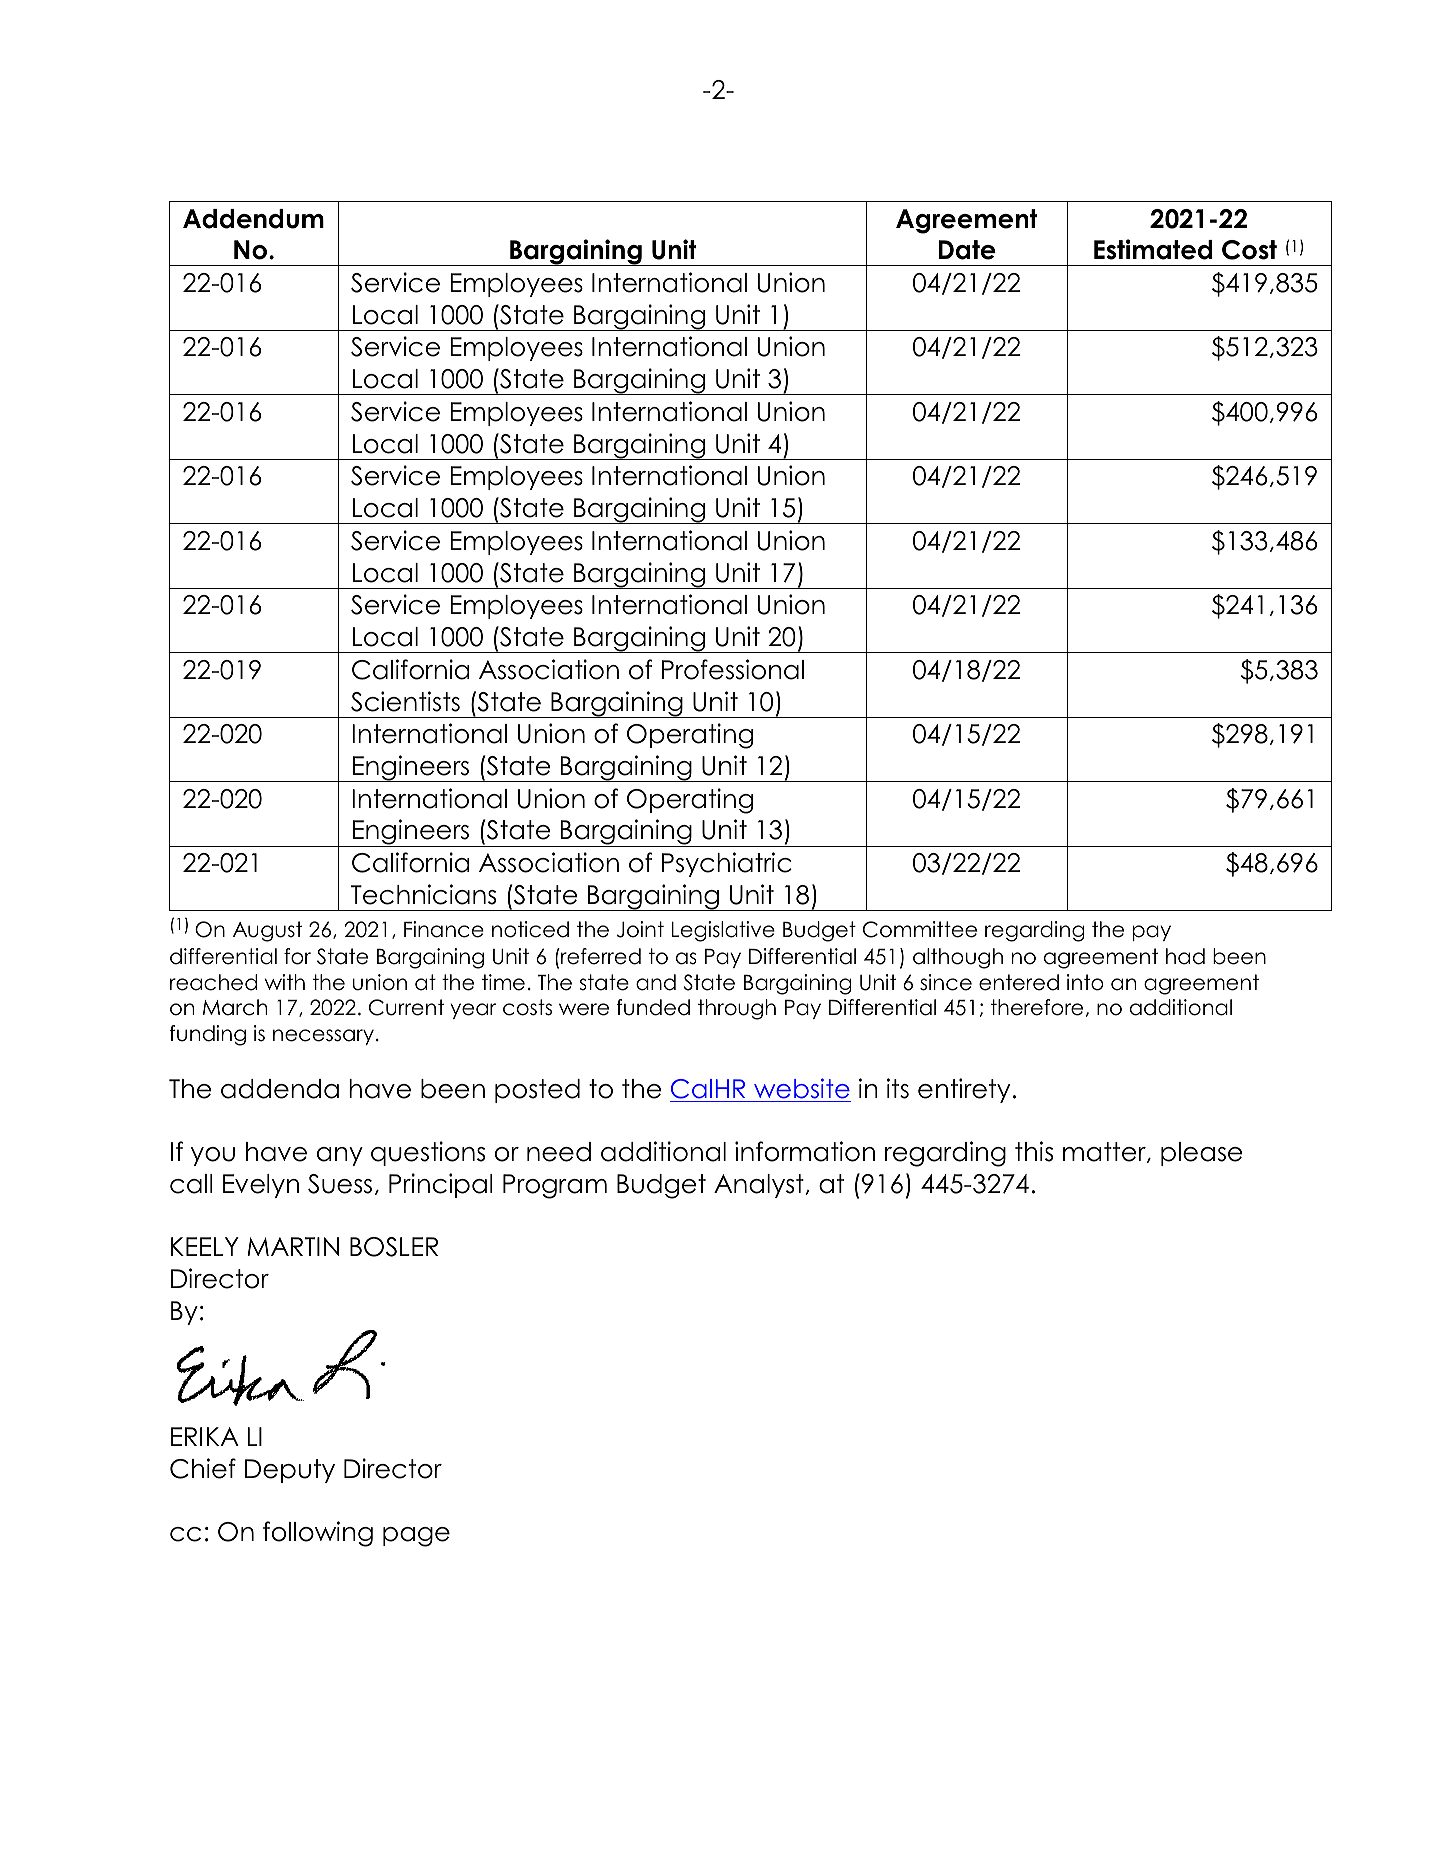  I want to click on Date, so click(967, 250).
